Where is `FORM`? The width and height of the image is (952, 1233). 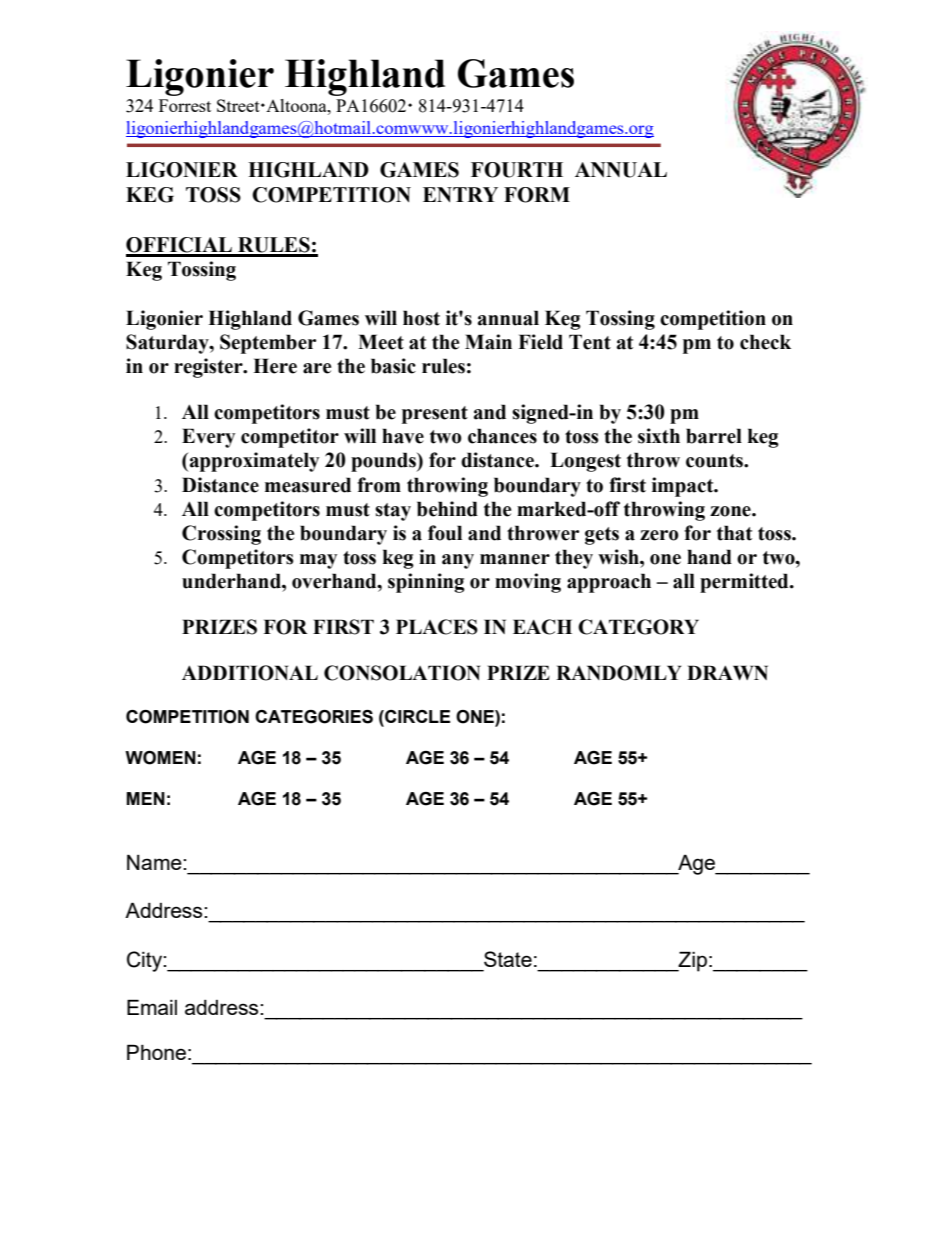
FORM is located at coordinates (537, 195).
